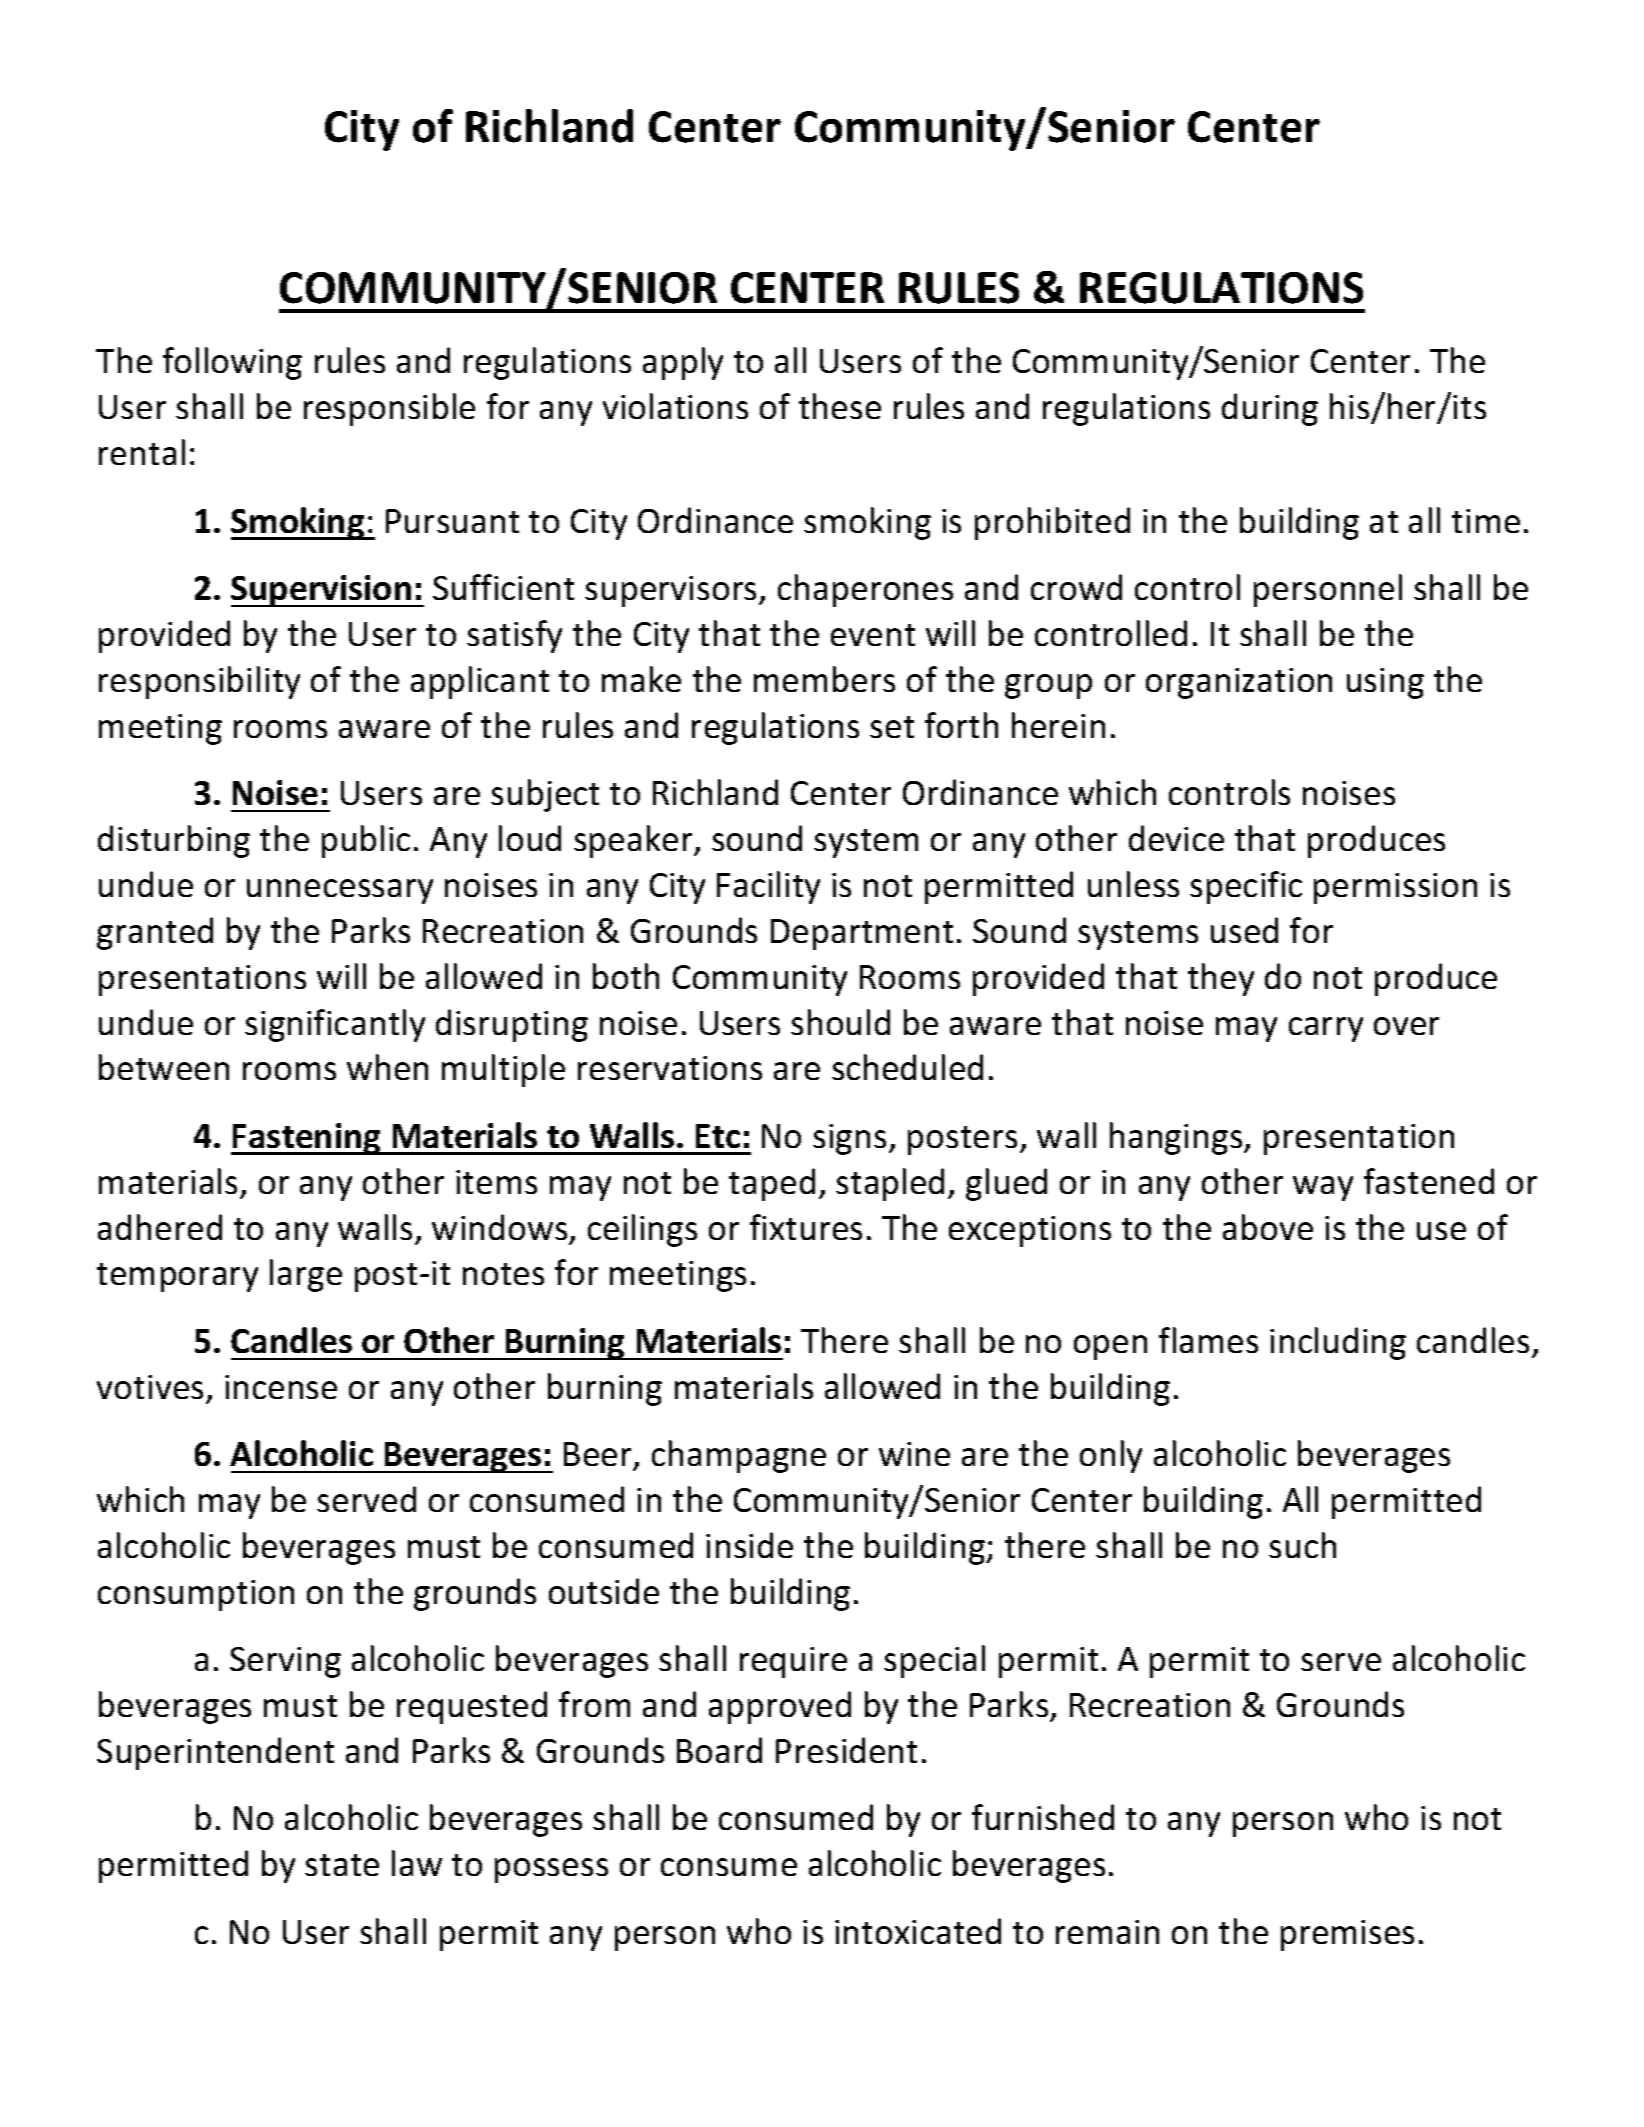  What do you see at coordinates (849, 1139) in the image?
I see `signs` at bounding box center [849, 1139].
